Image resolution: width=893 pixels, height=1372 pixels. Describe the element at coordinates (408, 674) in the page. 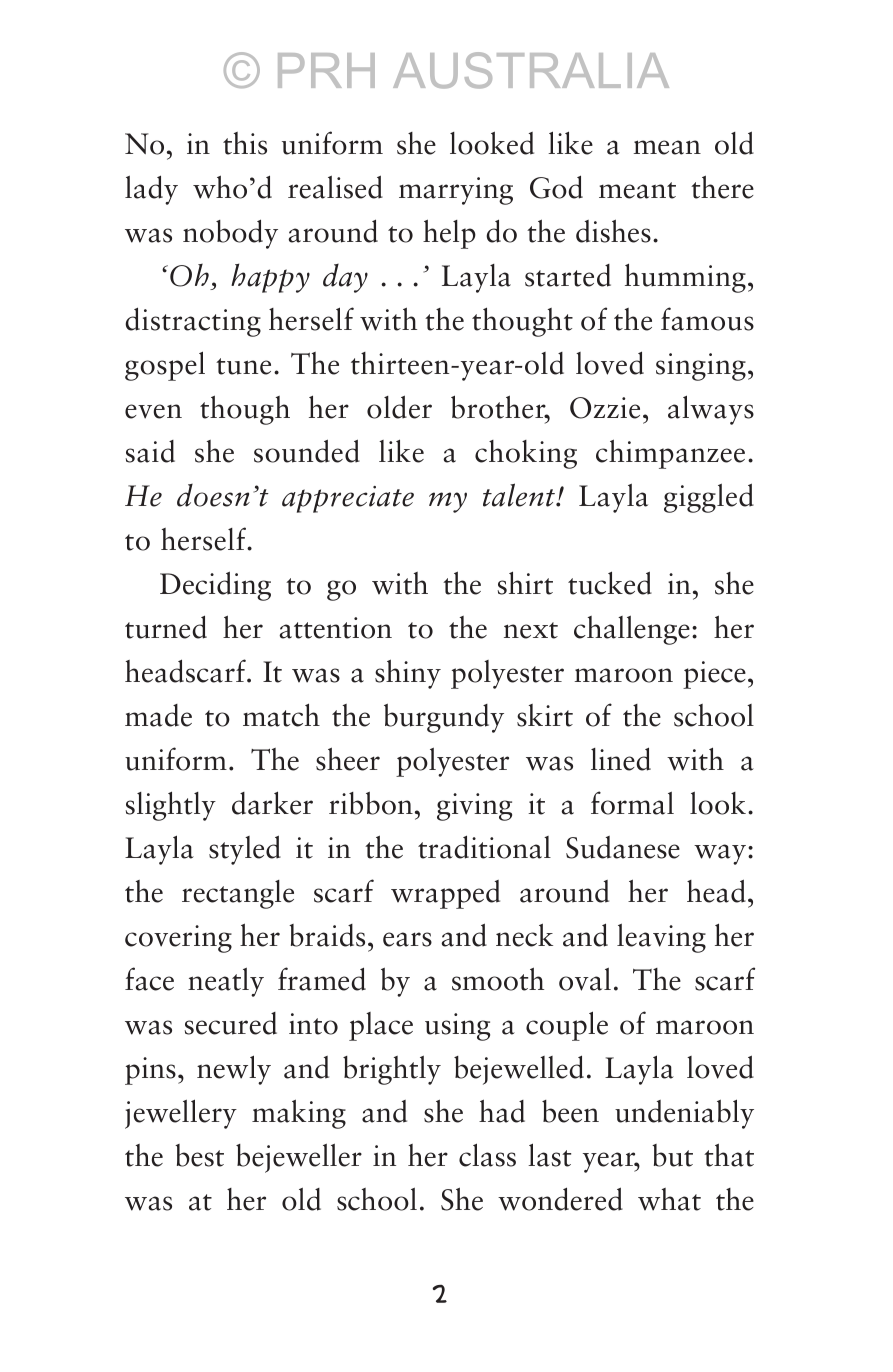

I see `shiny` at that location.
